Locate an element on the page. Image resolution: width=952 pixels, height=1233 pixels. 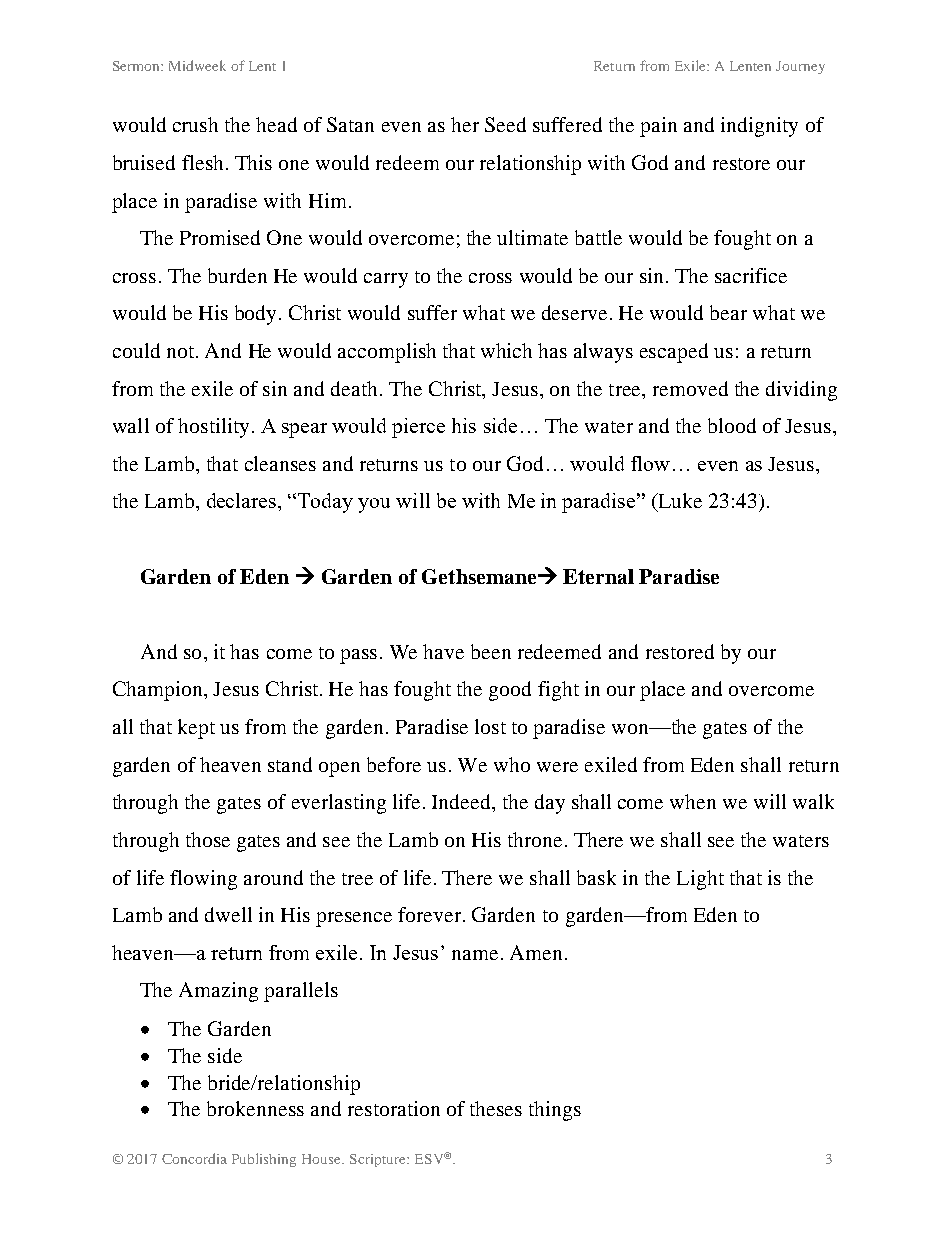
pierce is located at coordinates (418, 428).
